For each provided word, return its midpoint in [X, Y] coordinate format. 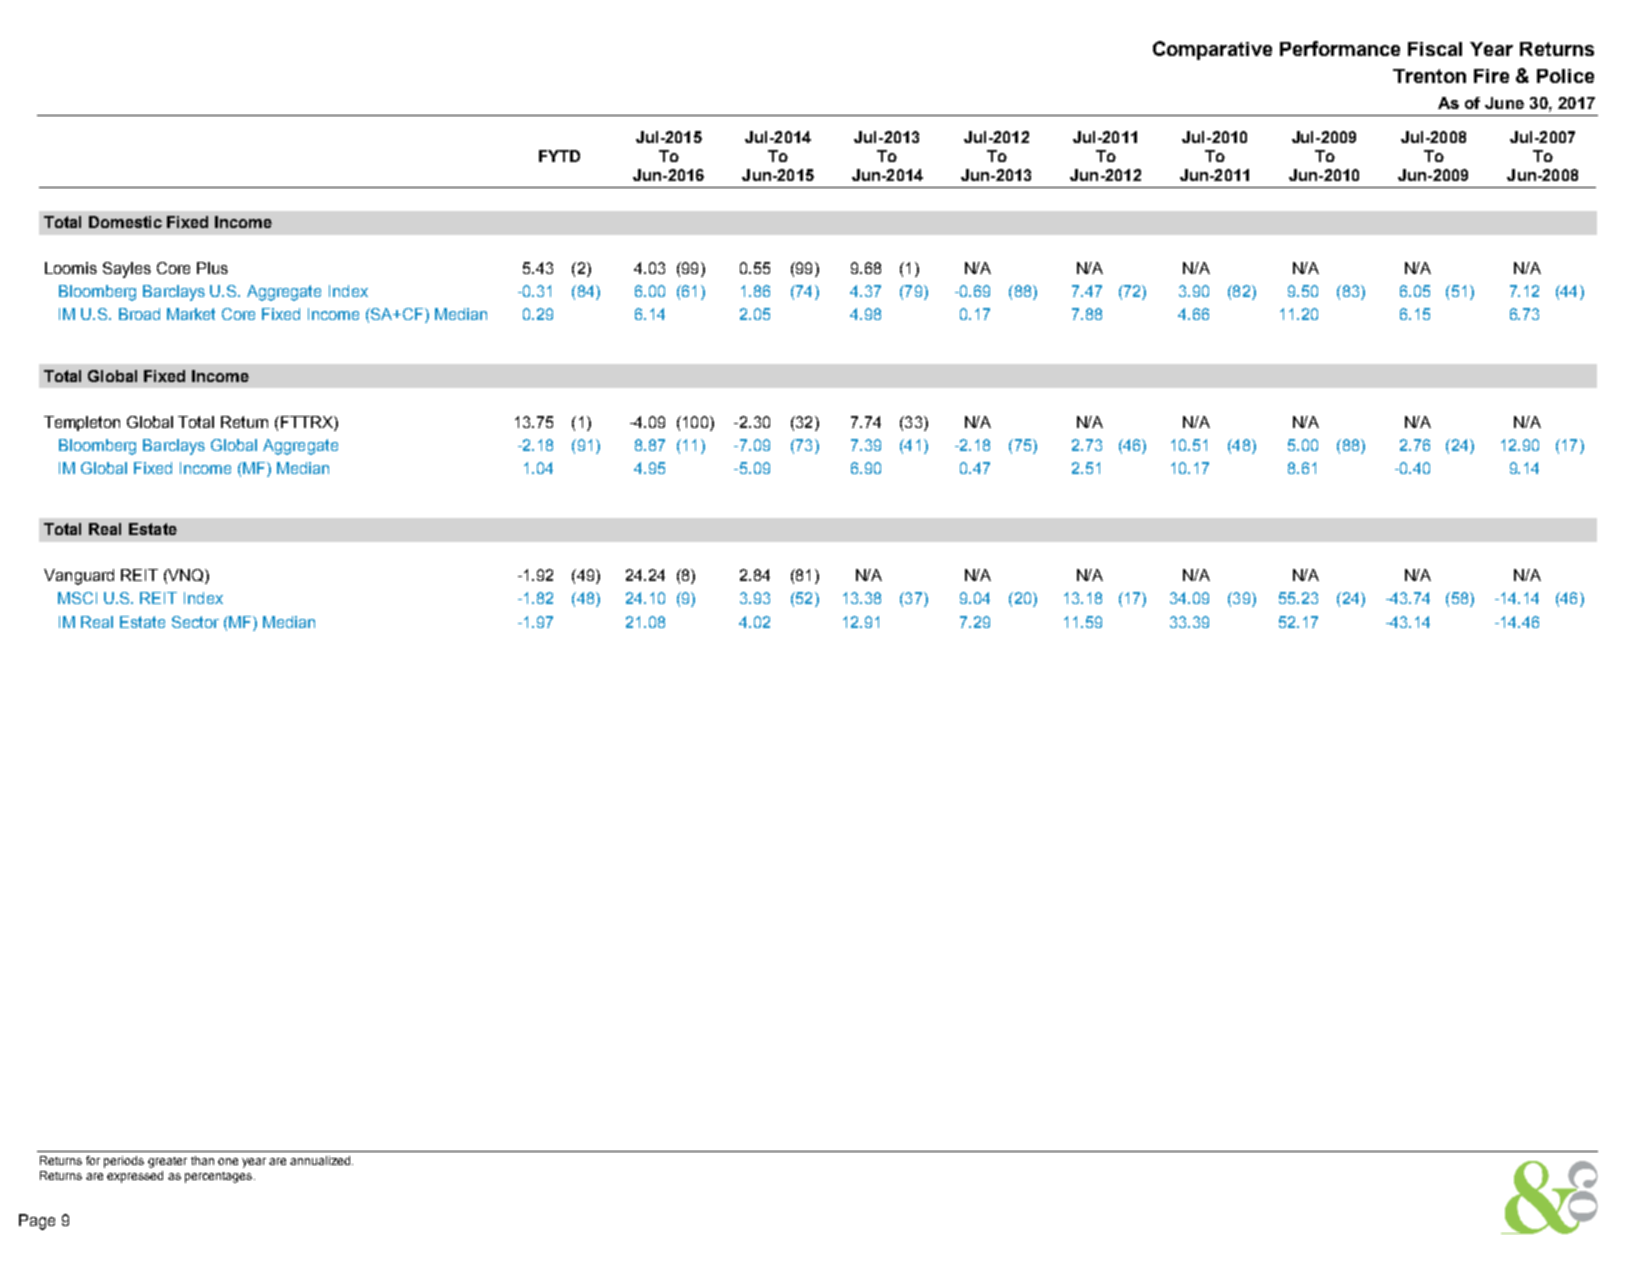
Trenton [1429, 76]
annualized [321, 1160]
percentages [220, 1177]
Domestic [125, 222]
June [1504, 103]
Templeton [82, 423]
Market [191, 314]
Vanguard [79, 577]
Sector [195, 622]
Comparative [1212, 50]
